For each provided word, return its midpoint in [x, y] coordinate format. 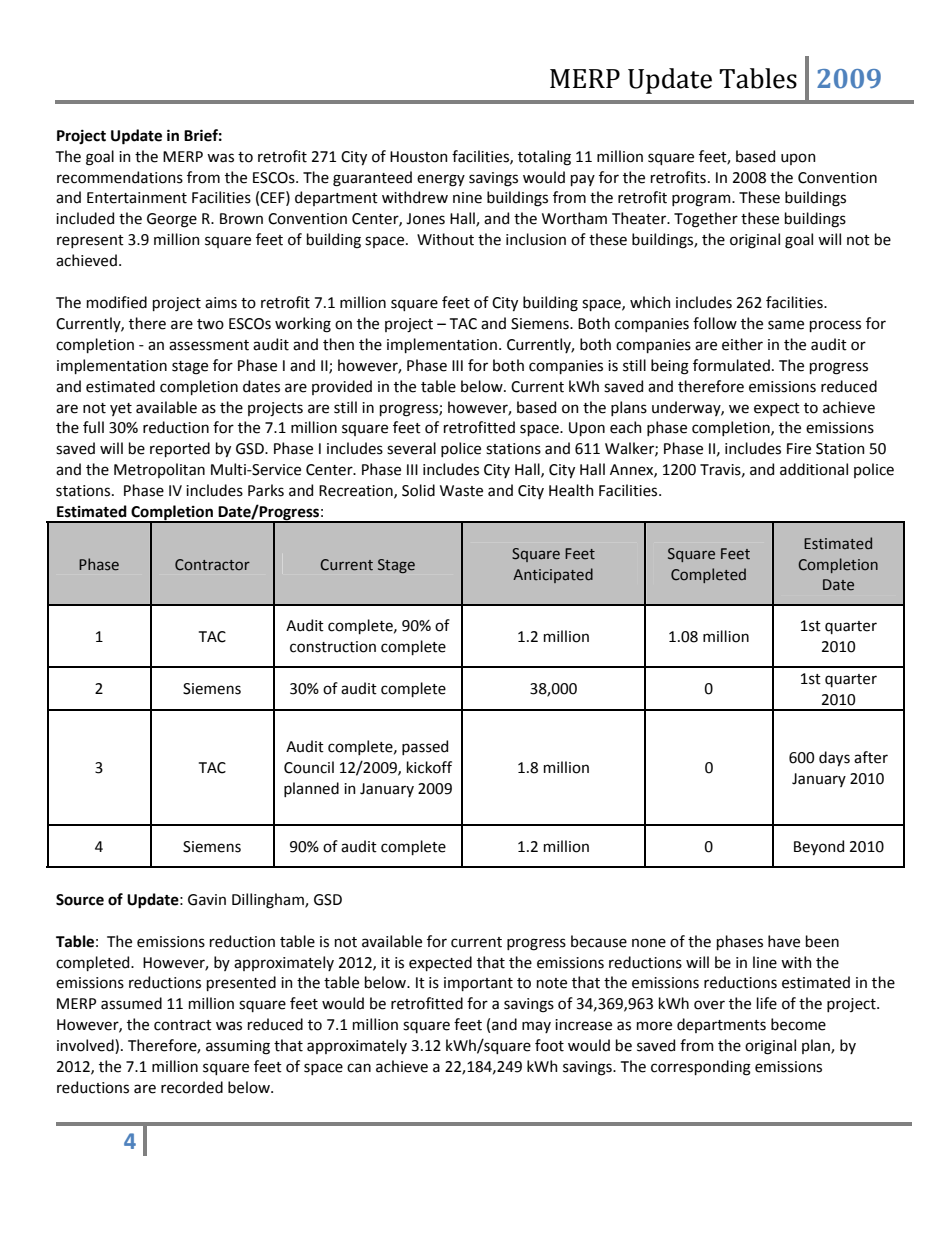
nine [467, 198]
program [702, 200]
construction [333, 647]
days [834, 758]
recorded [192, 1087]
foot [549, 1045]
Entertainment [137, 198]
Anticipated [553, 575]
